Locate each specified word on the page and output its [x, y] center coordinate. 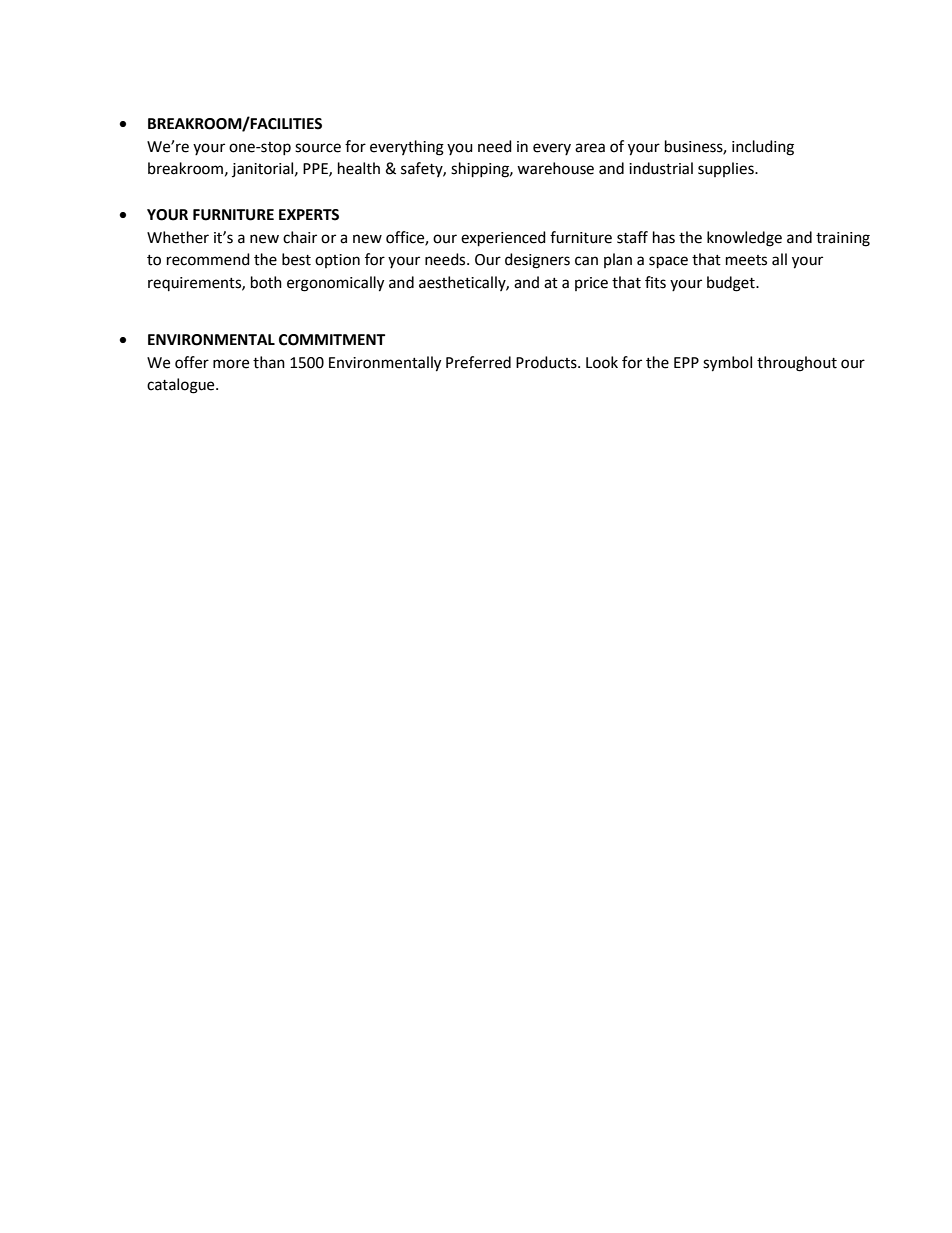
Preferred [478, 362]
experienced [503, 239]
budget [732, 284]
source [318, 148]
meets [746, 260]
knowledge [744, 239]
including [763, 148]
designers [537, 261]
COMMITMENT [332, 340]
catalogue [182, 386]
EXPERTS [309, 215]
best [296, 259]
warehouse [555, 168]
